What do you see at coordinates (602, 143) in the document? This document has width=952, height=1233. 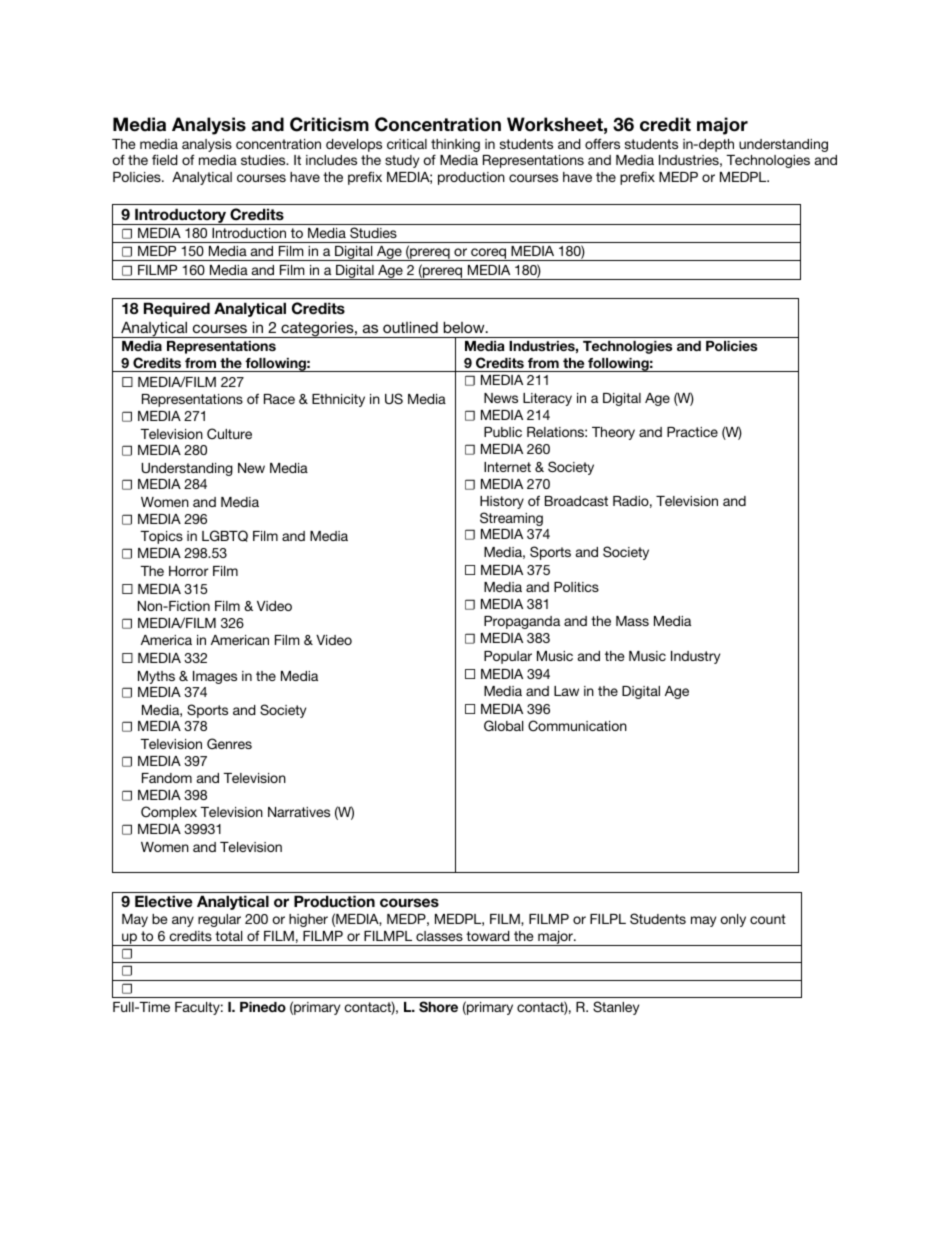 I see `offers` at bounding box center [602, 143].
